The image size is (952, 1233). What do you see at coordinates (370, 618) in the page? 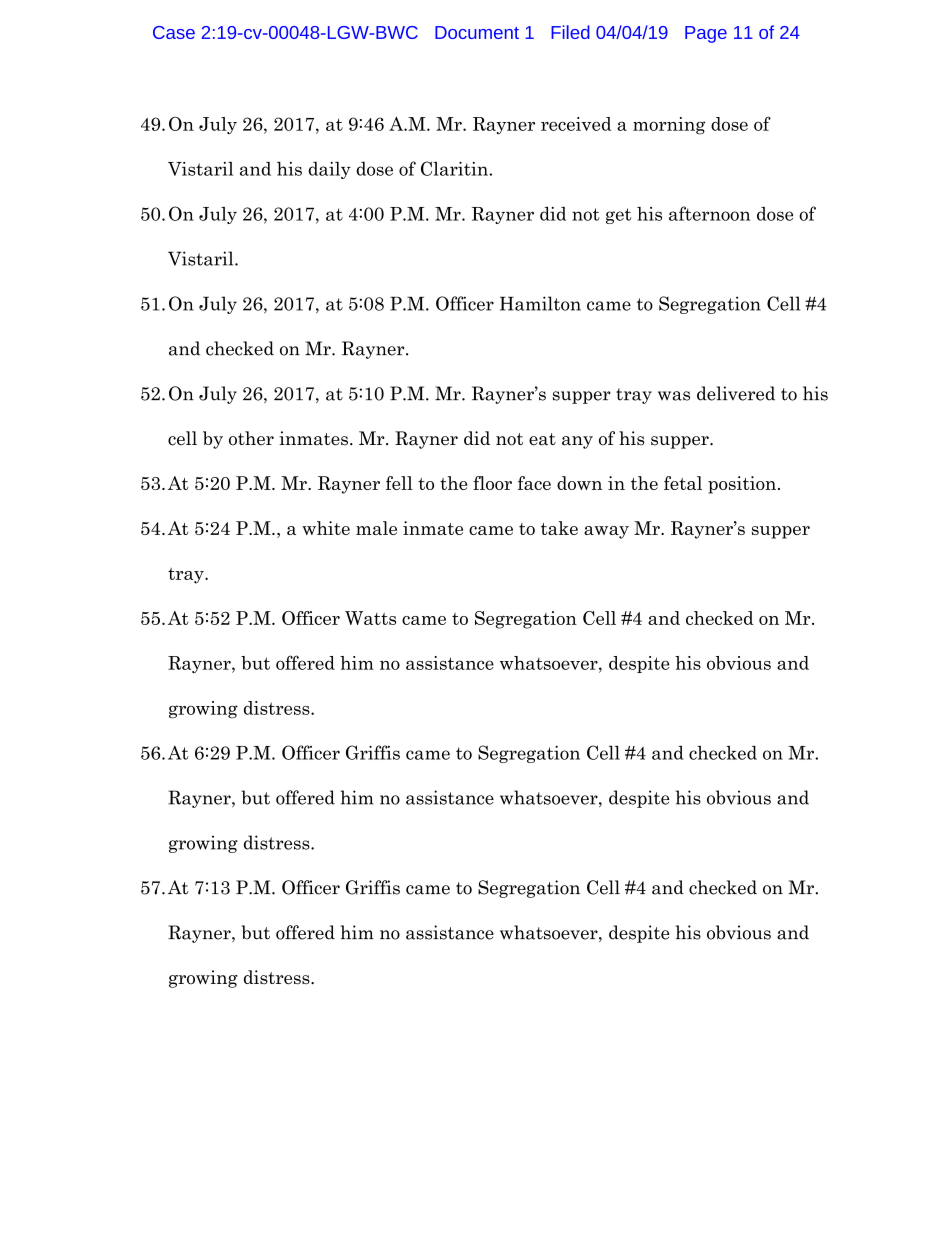
I see `Watts` at bounding box center [370, 618].
